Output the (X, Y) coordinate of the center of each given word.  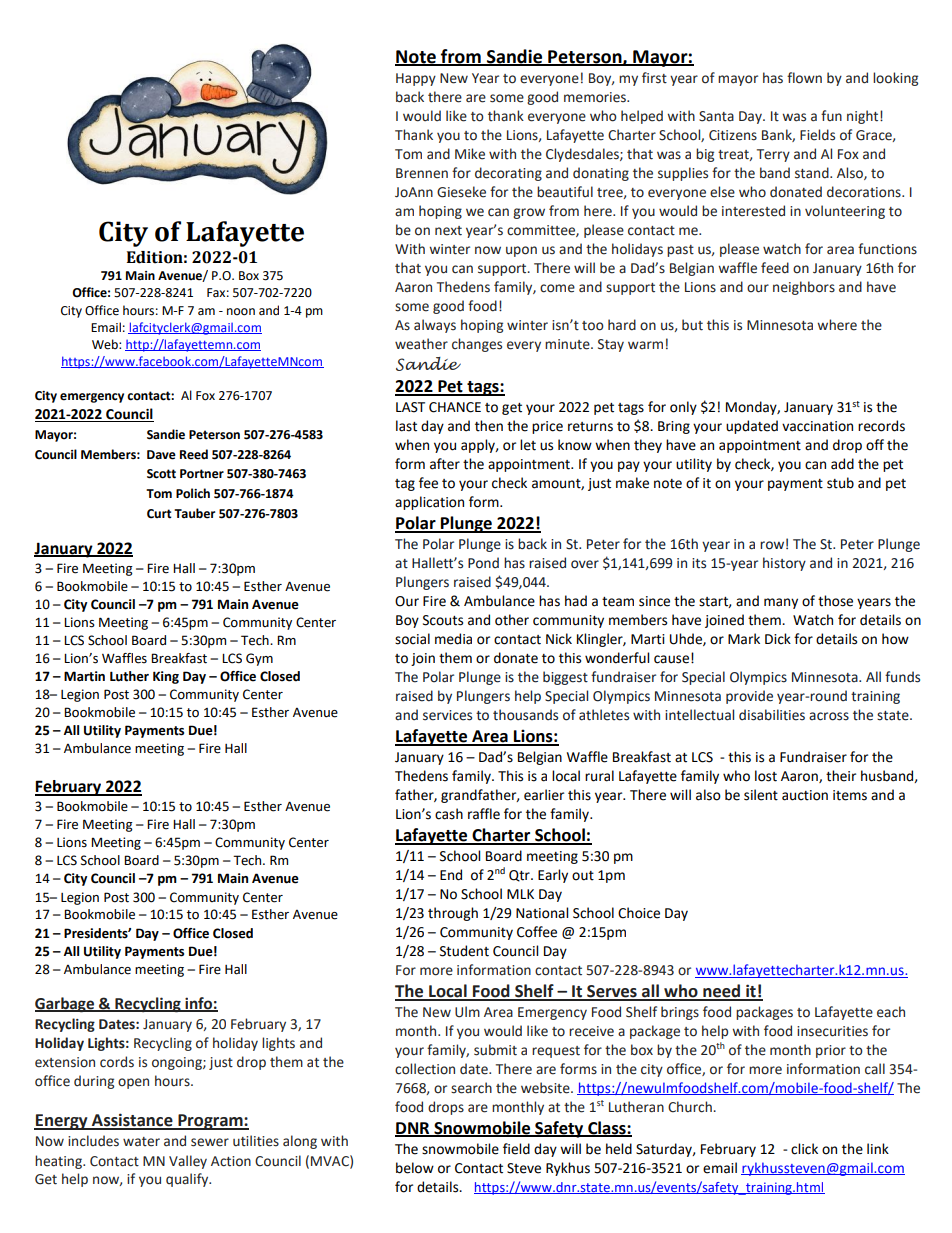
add (842, 464)
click (804, 1149)
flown (804, 78)
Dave (161, 455)
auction (805, 795)
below (415, 1168)
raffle (484, 814)
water (141, 1142)
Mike (470, 154)
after (445, 464)
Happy (416, 79)
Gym (259, 659)
